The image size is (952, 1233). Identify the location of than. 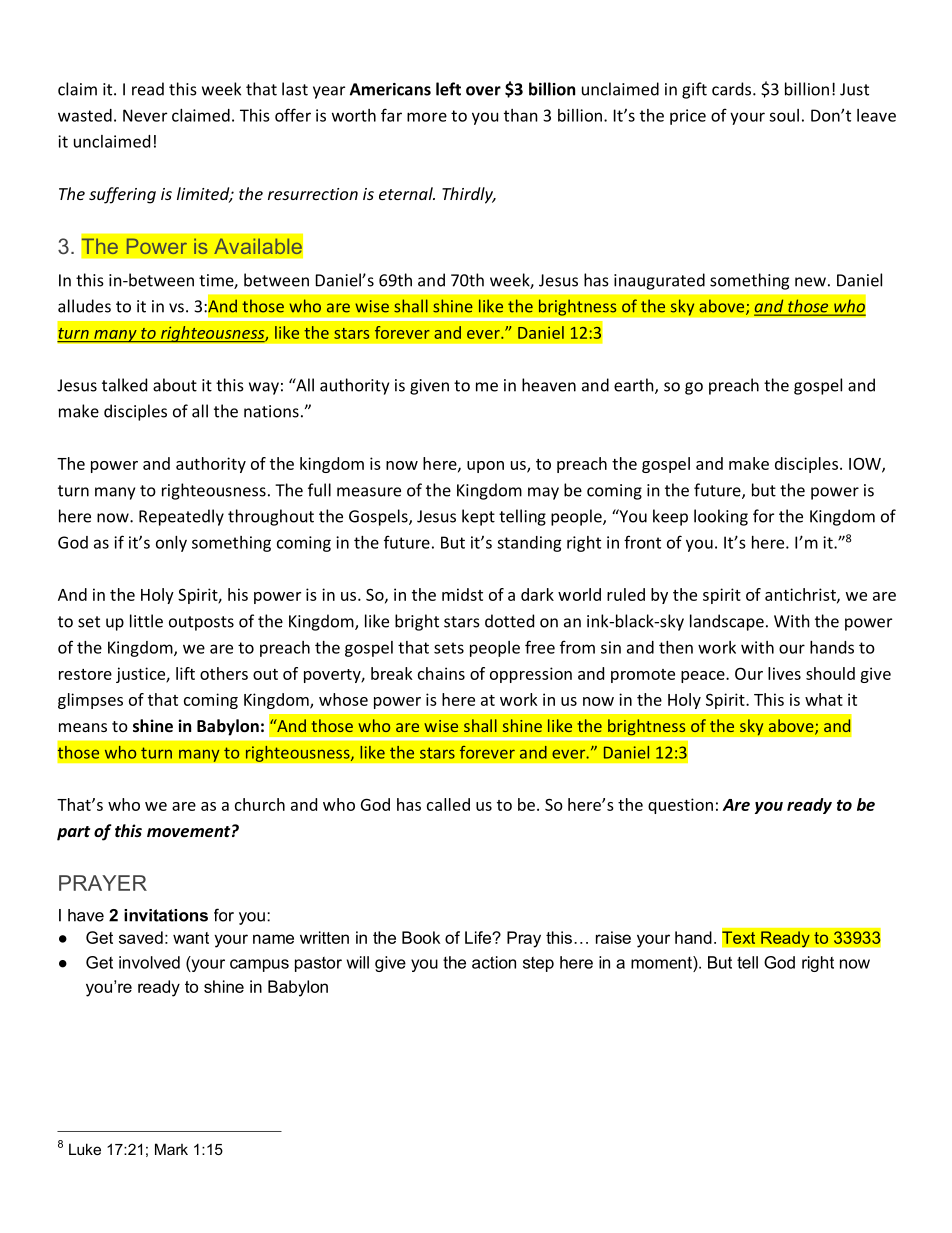
(521, 115).
